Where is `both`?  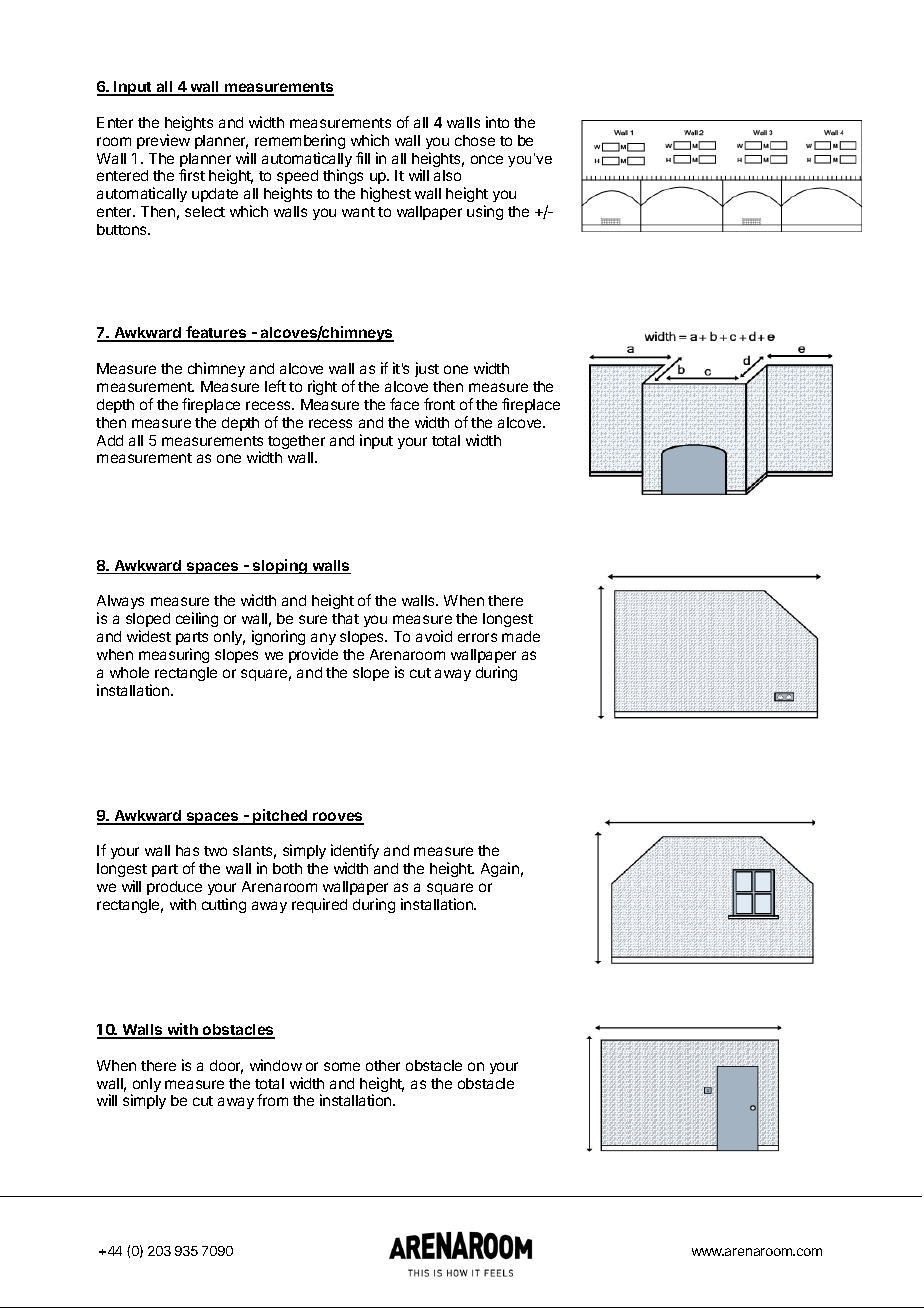 both is located at coordinates (287, 868).
